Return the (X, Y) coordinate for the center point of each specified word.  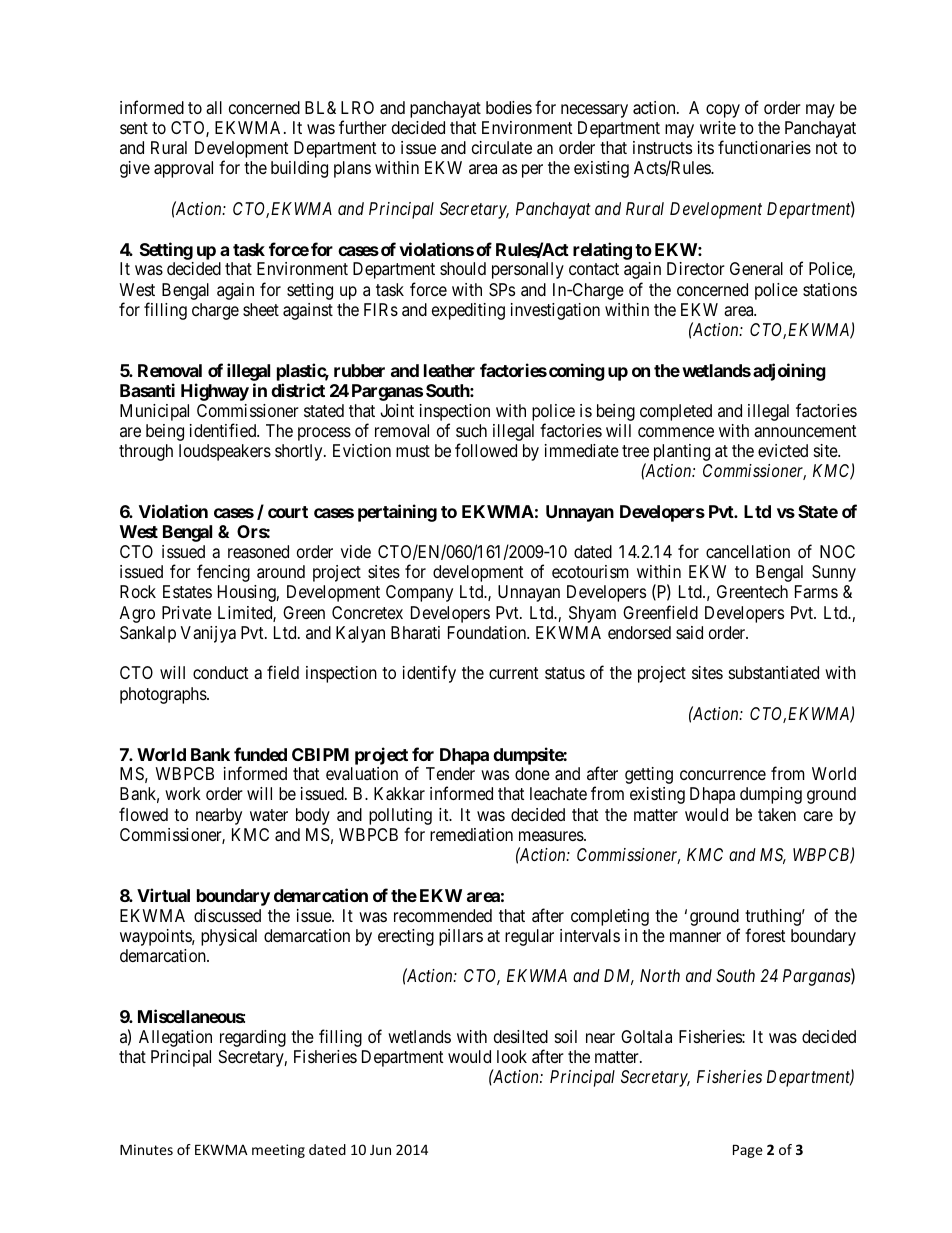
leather (449, 370)
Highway (215, 392)
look (512, 1056)
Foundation (488, 633)
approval (183, 169)
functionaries (764, 147)
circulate (502, 148)
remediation (471, 835)
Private (187, 612)
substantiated (774, 673)
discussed (227, 915)
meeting (278, 1151)
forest (765, 935)
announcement (805, 431)
